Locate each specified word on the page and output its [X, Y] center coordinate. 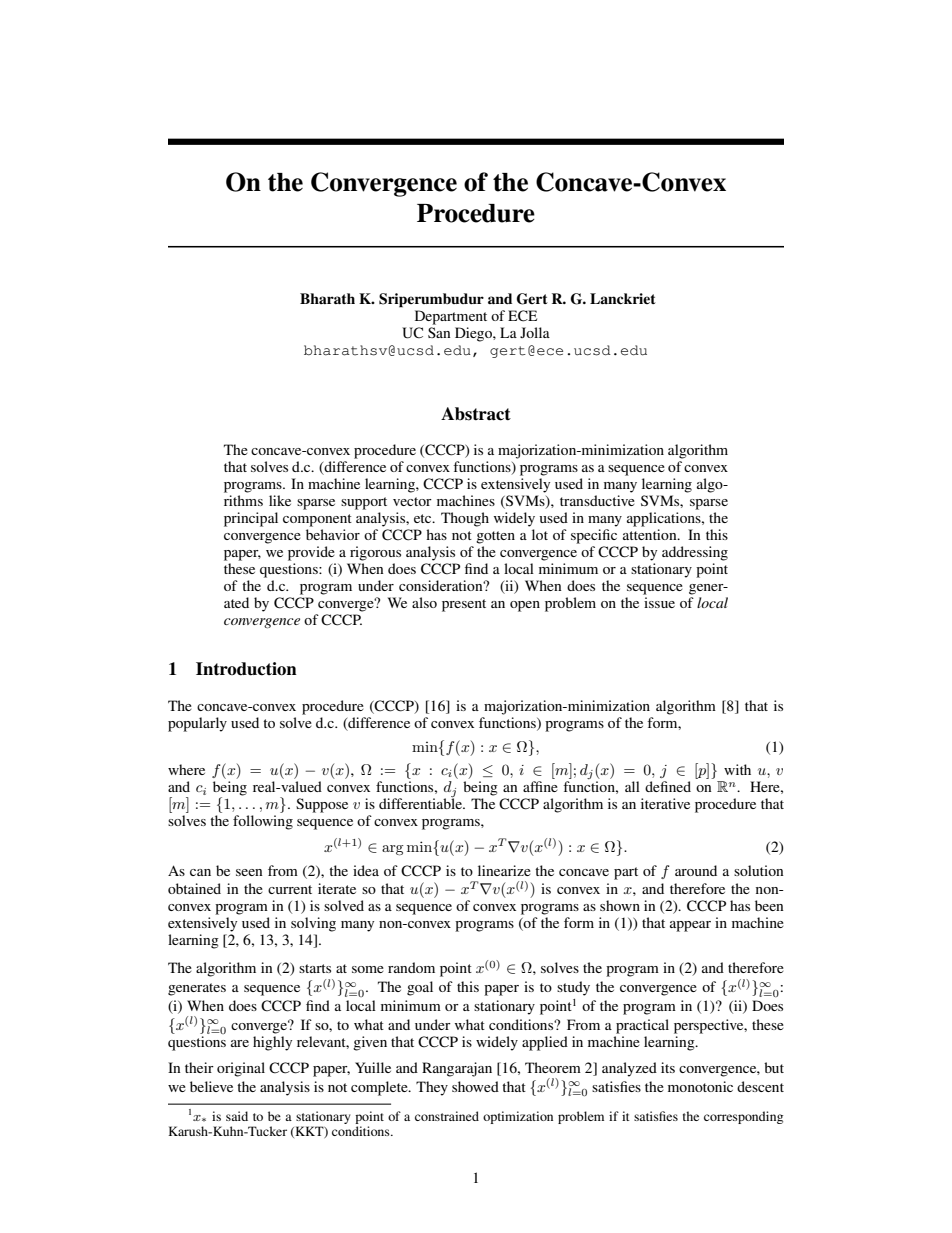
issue [659, 602]
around [696, 870]
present [464, 605]
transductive [597, 500]
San [439, 332]
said [237, 1116]
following [263, 822]
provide [311, 553]
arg [393, 850]
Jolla [535, 332]
